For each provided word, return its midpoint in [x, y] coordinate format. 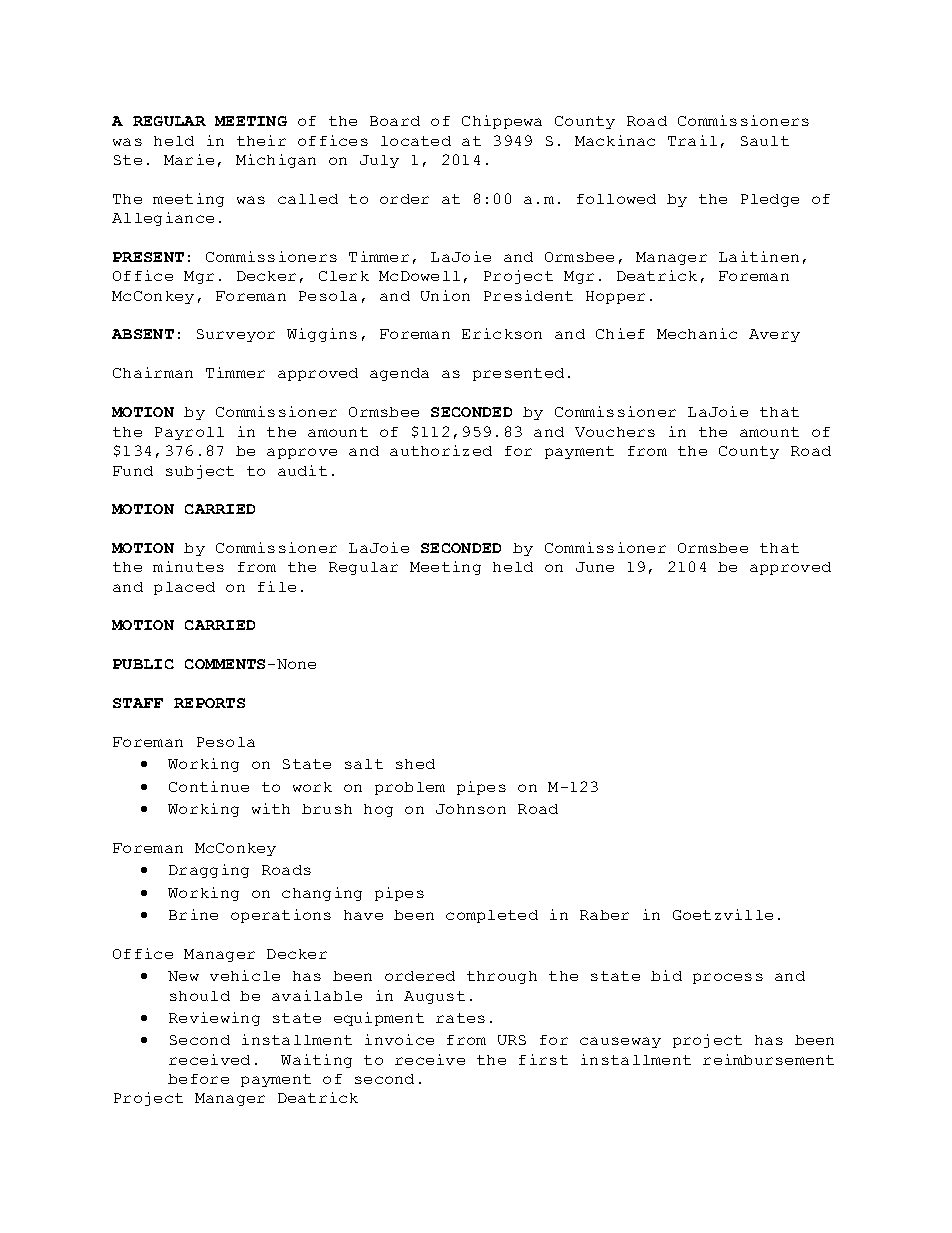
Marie [189, 159]
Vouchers [615, 432]
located [416, 141]
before [198, 1079]
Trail [692, 140]
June [595, 567]
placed [184, 588]
